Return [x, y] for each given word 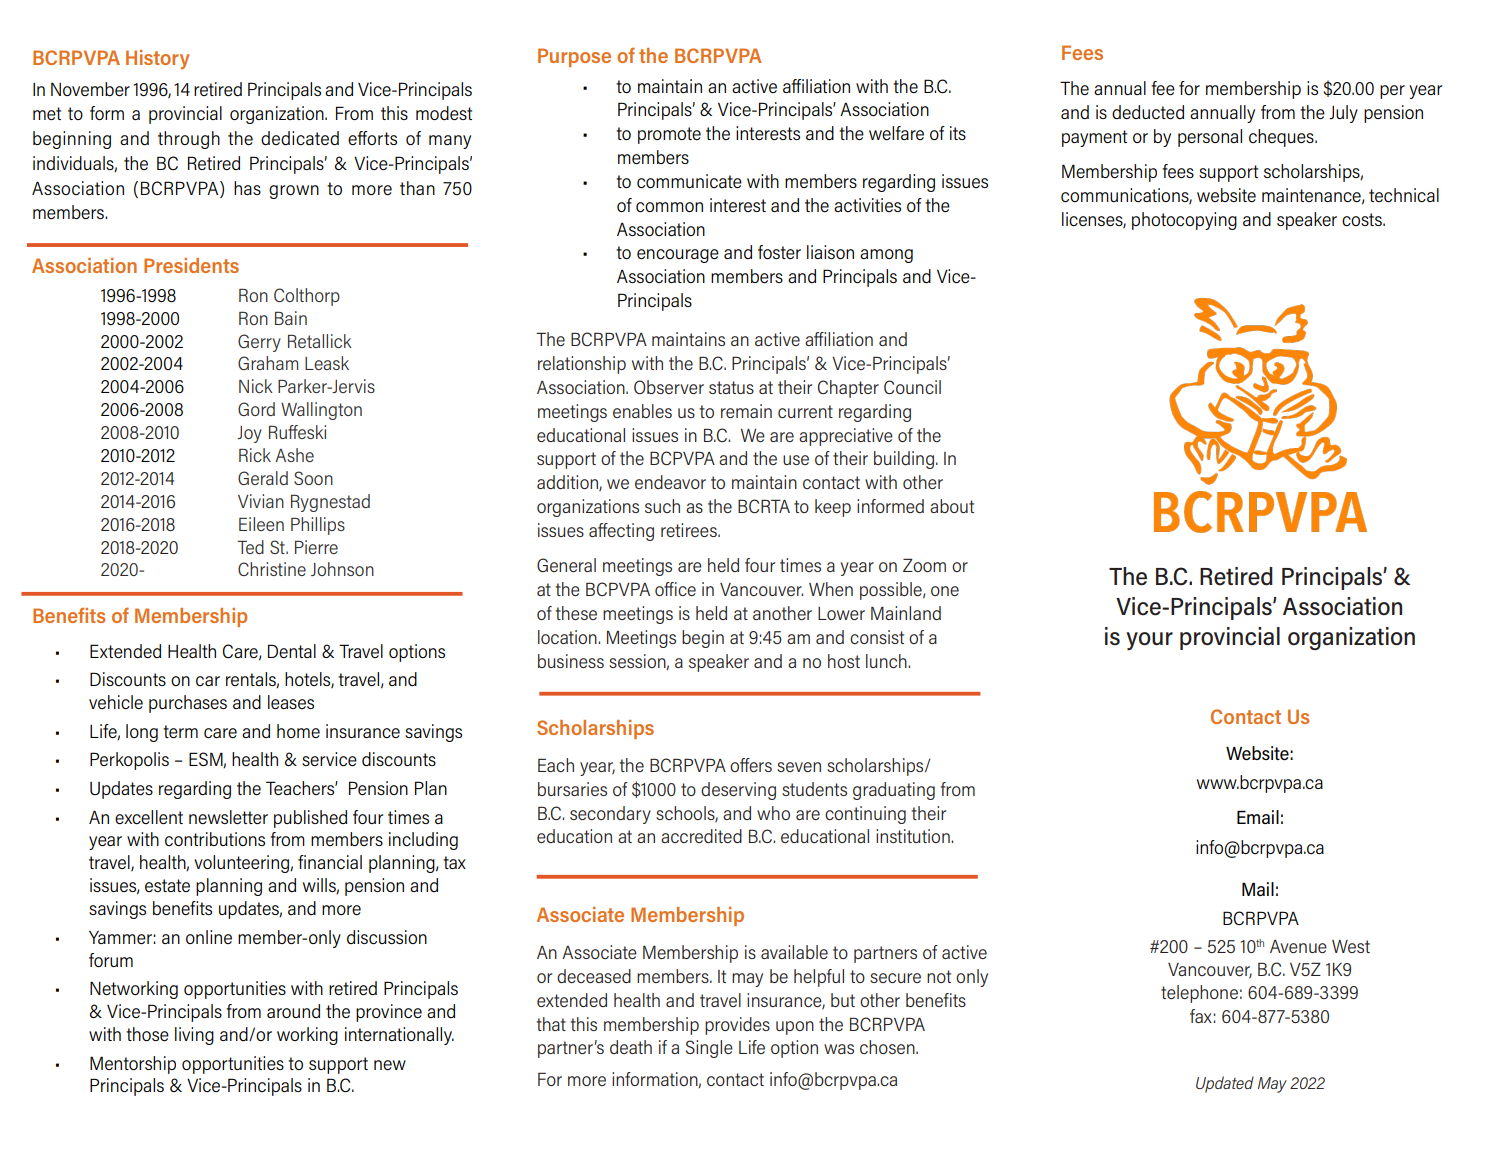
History [157, 59]
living [194, 1036]
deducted [1148, 112]
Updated [1225, 1084]
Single [709, 1049]
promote [669, 135]
